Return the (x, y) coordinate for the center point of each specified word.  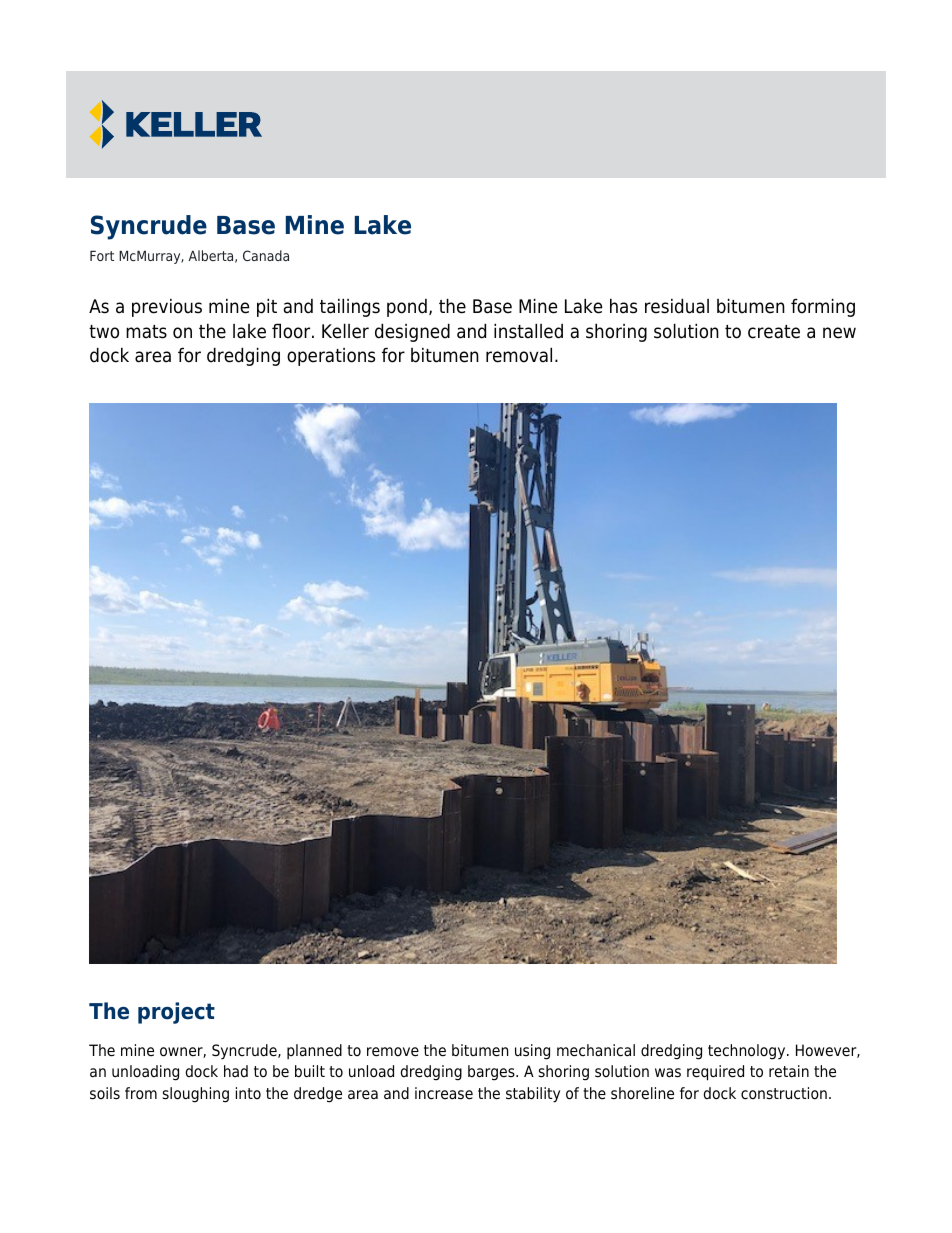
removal (519, 355)
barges (492, 1073)
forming (823, 307)
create (774, 332)
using (532, 1052)
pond (407, 308)
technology (748, 1052)
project (176, 1013)
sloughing (196, 1095)
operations (331, 357)
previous (167, 308)
